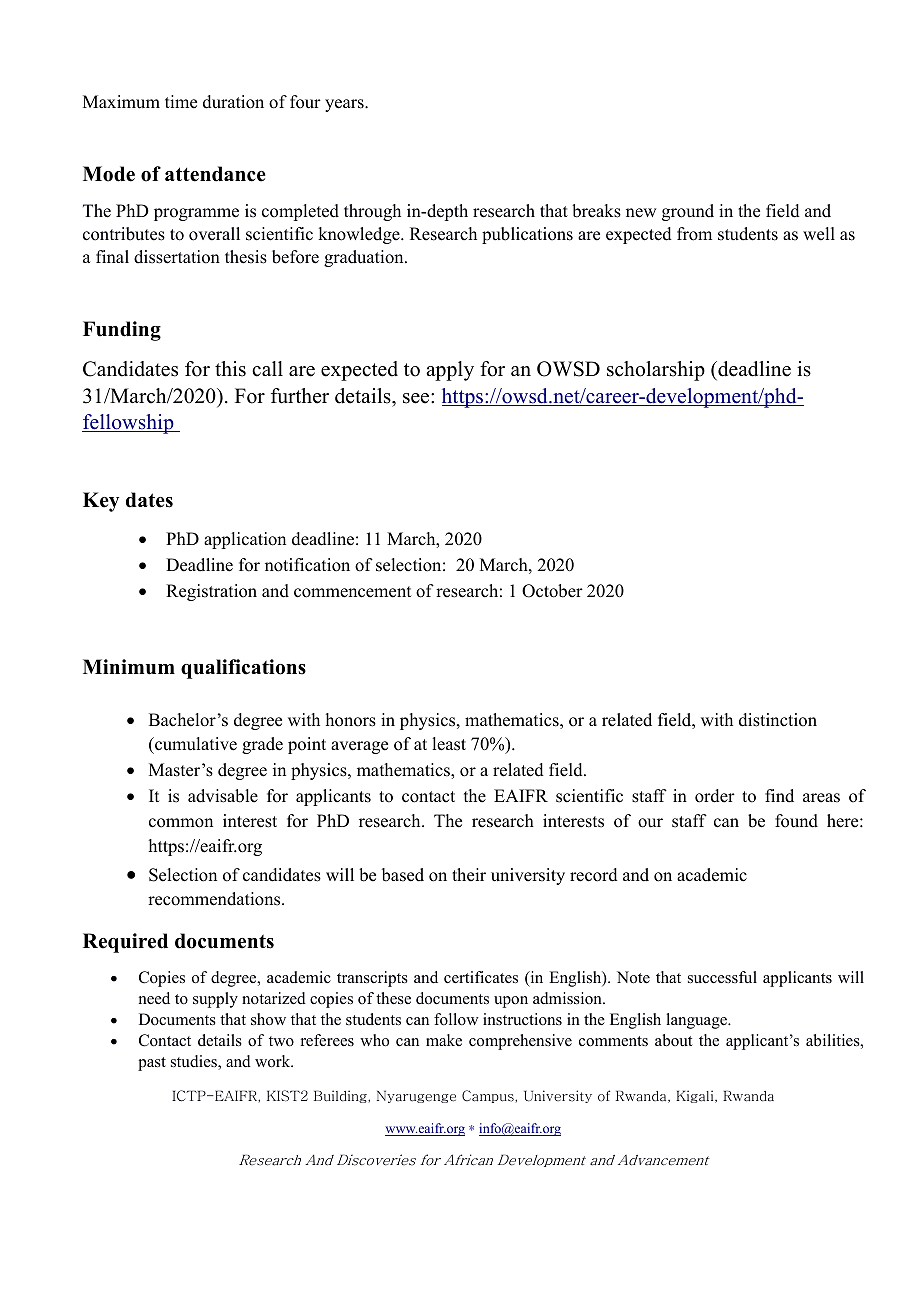 This page has width=924, height=1308. Describe the element at coordinates (345, 105) in the page. I see `years` at that location.
